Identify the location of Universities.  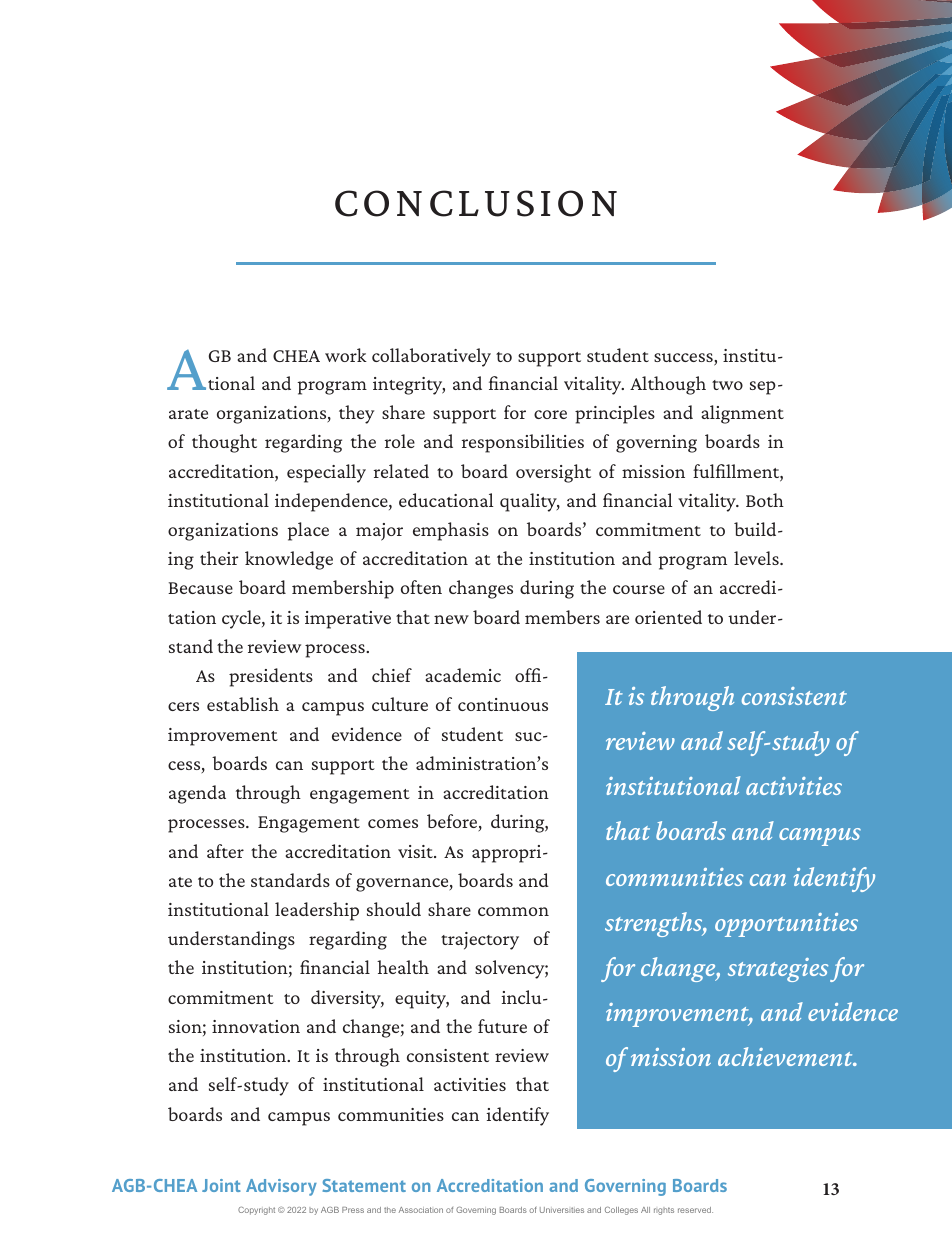
(562, 1210).
